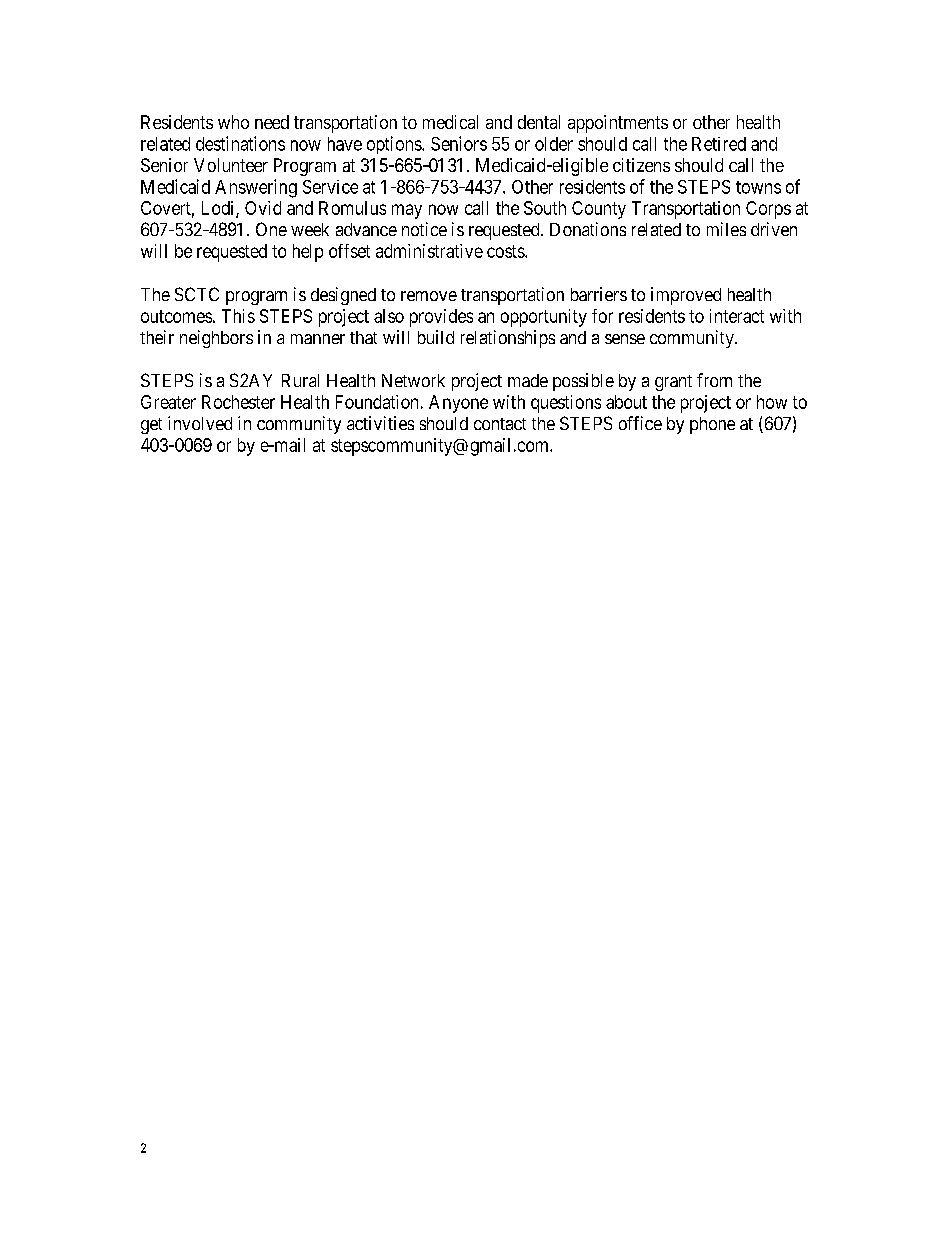 The image size is (952, 1233). What do you see at coordinates (308, 253) in the screenshot?
I see `help` at bounding box center [308, 253].
